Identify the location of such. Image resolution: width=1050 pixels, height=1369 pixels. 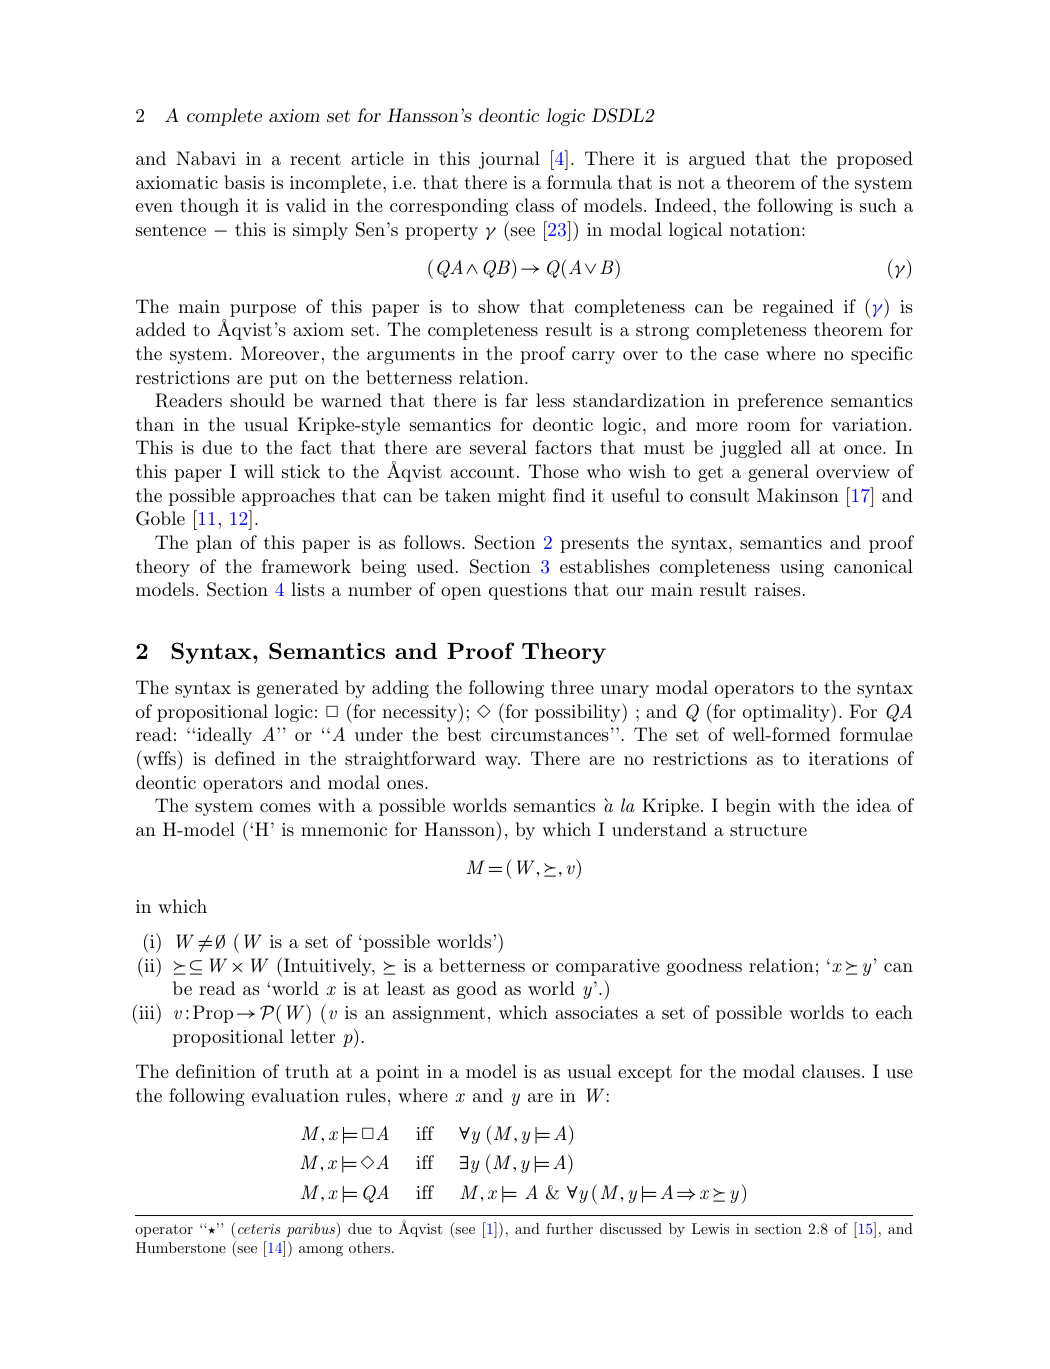
(878, 205).
